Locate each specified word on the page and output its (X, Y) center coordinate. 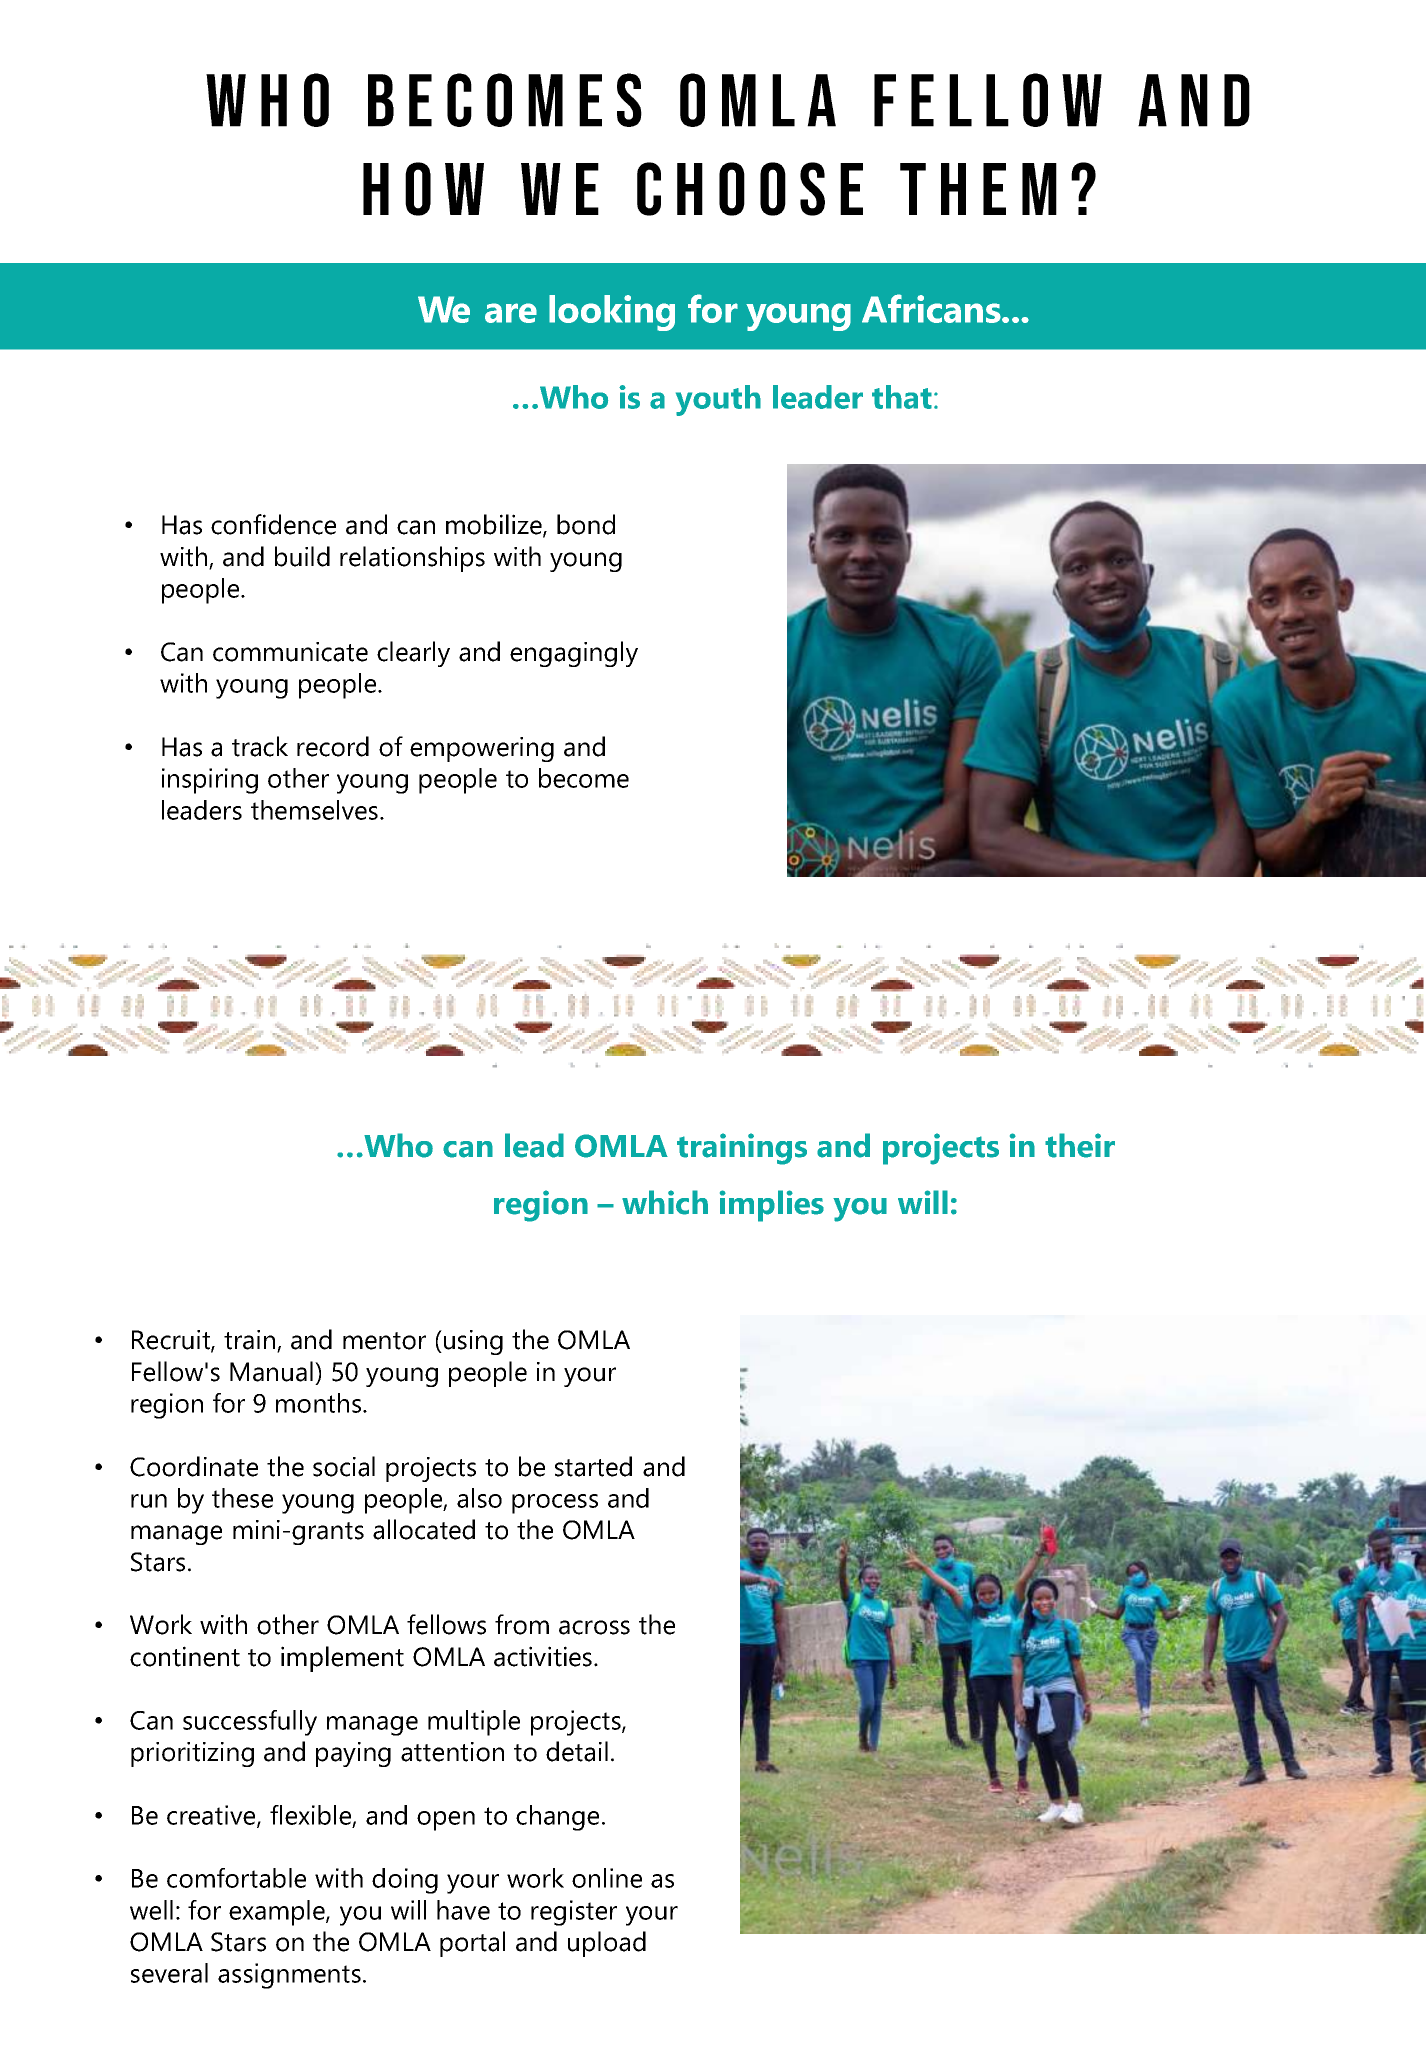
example (278, 1913)
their (1080, 1145)
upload (607, 1944)
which (665, 1202)
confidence (273, 524)
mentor (384, 1341)
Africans (932, 308)
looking (612, 313)
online (607, 1878)
